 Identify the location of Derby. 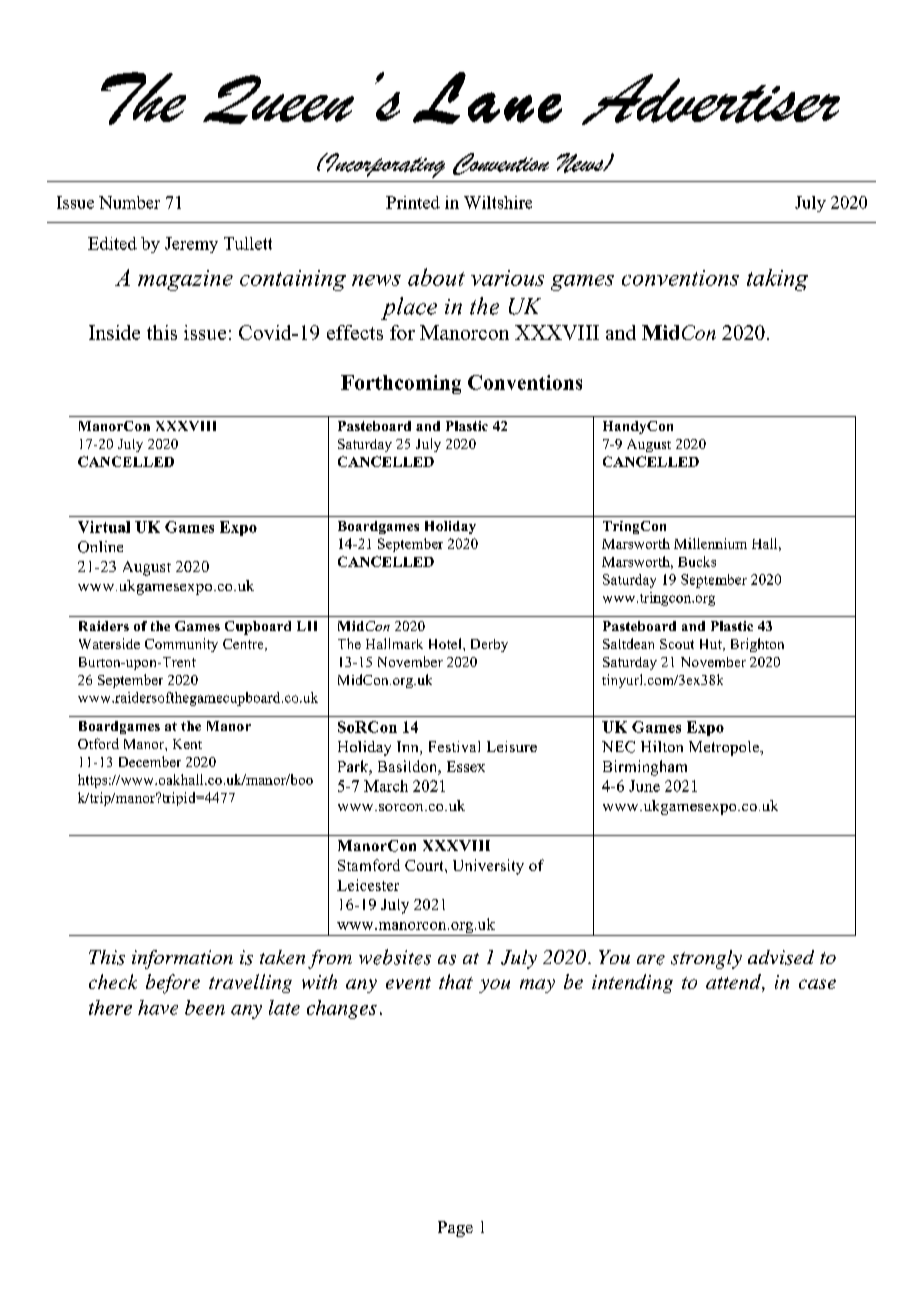
(489, 645).
